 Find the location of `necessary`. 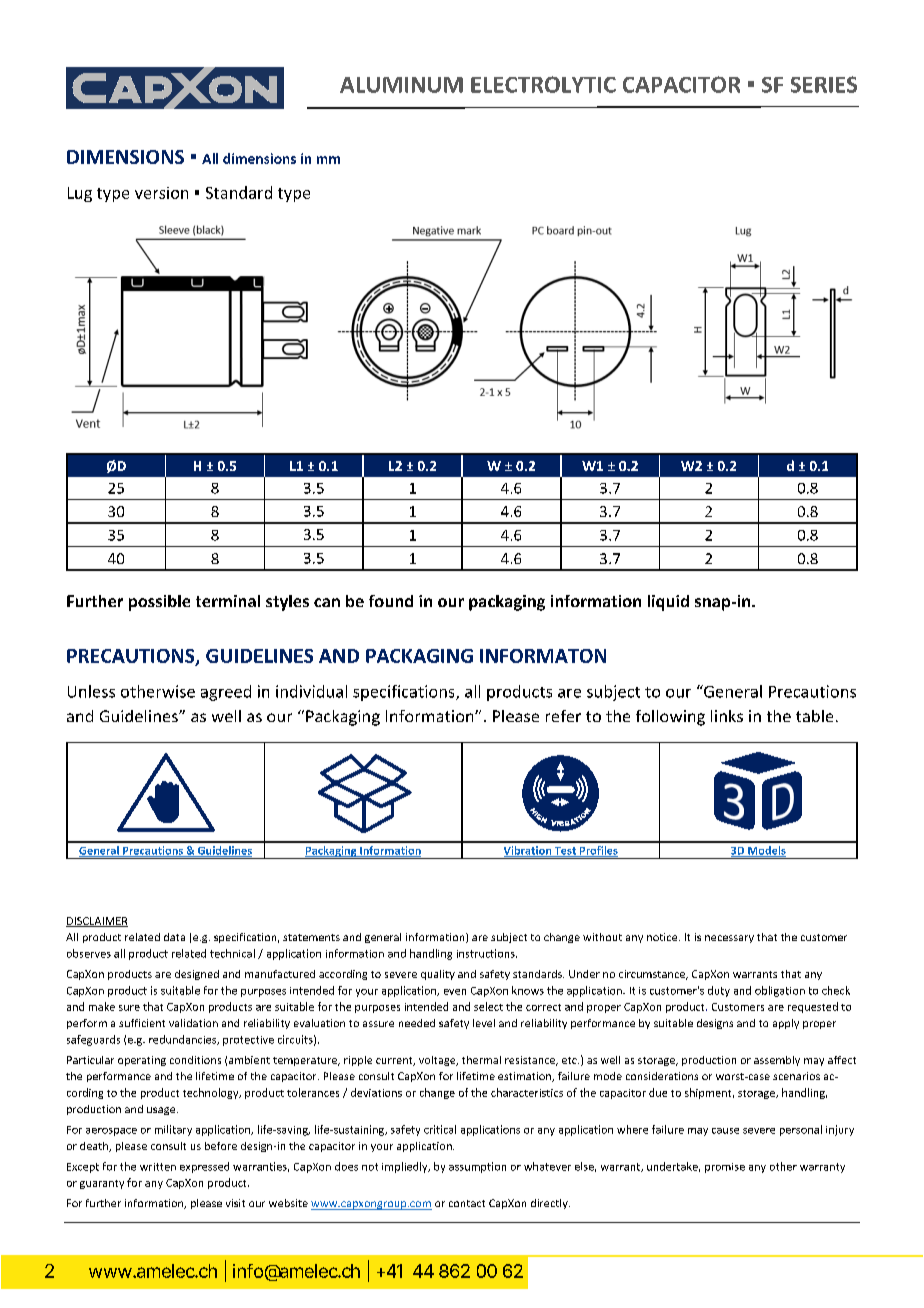

necessary is located at coordinates (729, 939).
